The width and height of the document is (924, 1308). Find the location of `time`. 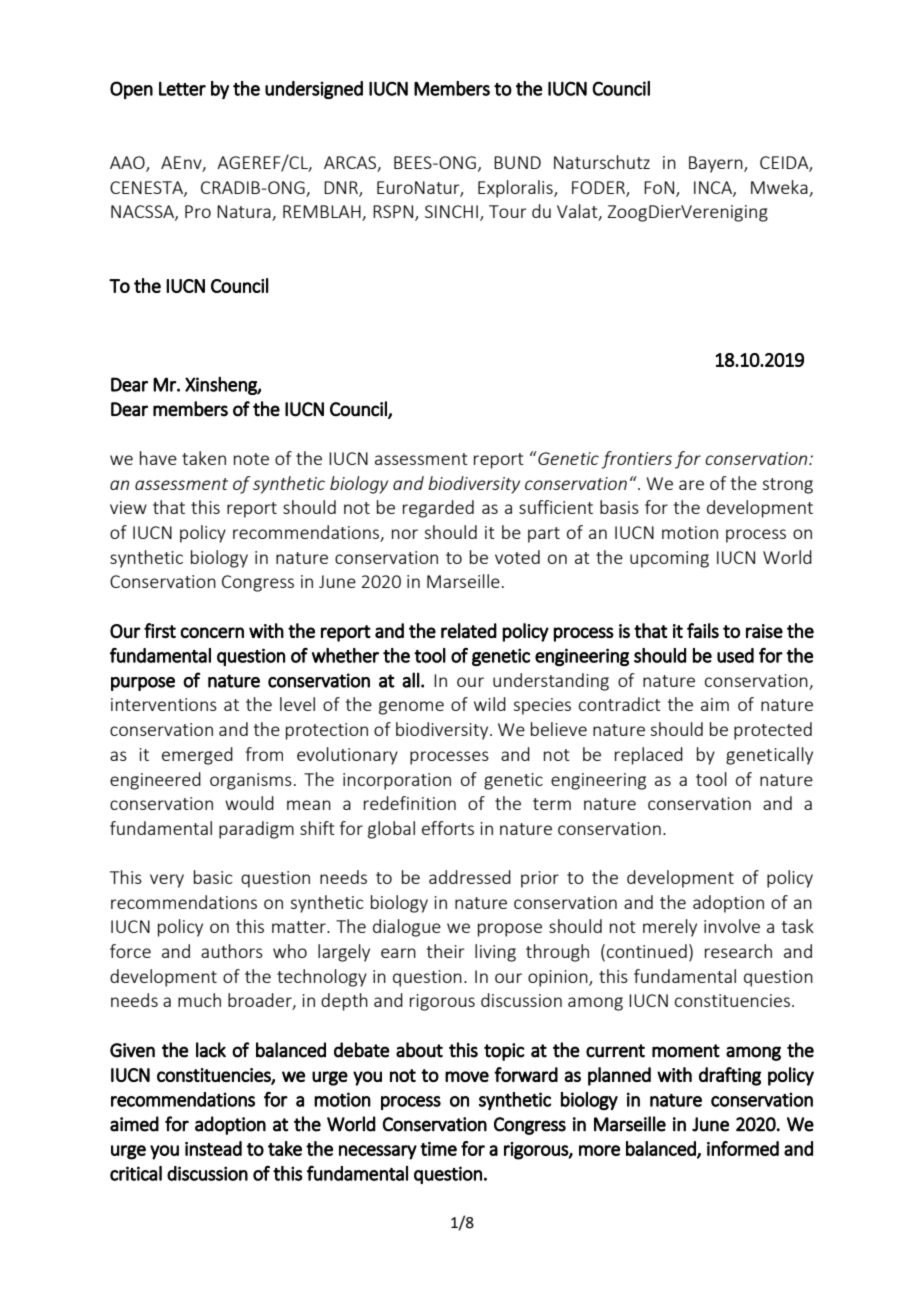

time is located at coordinates (438, 1149).
